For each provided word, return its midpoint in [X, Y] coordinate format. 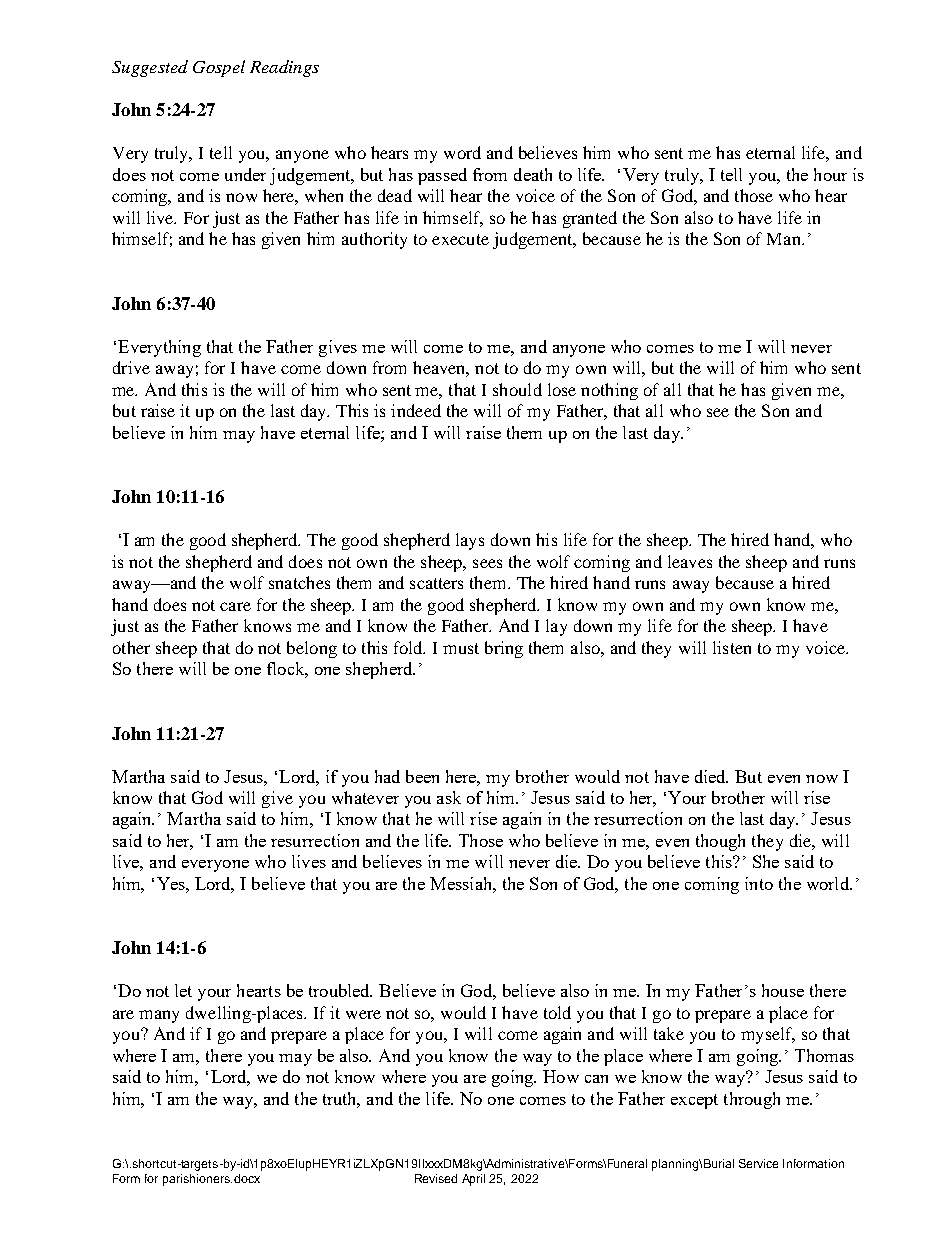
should [517, 389]
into [759, 883]
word [462, 152]
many [159, 1016]
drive [131, 367]
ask [449, 797]
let [183, 990]
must [461, 648]
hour [830, 174]
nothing [609, 391]
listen [732, 647]
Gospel [219, 68]
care [235, 606]
